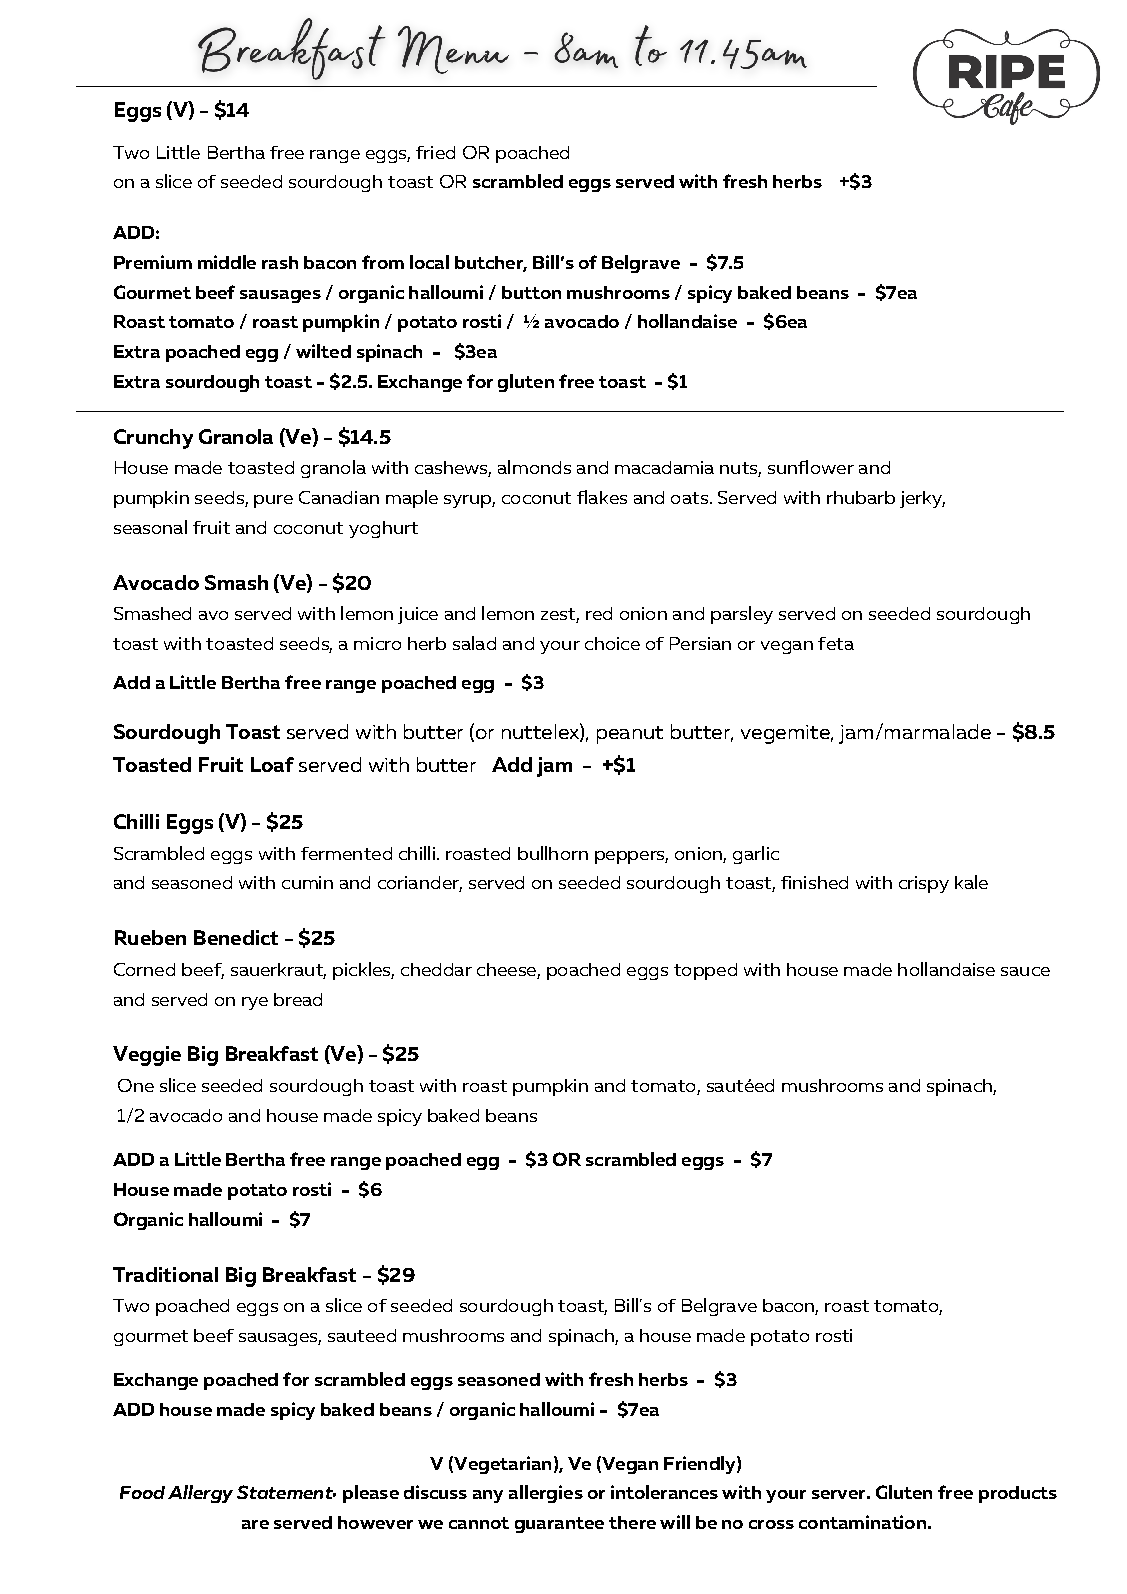 The width and height of the screenshot is (1127, 1594). I want to click on contamination, so click(862, 1522).
